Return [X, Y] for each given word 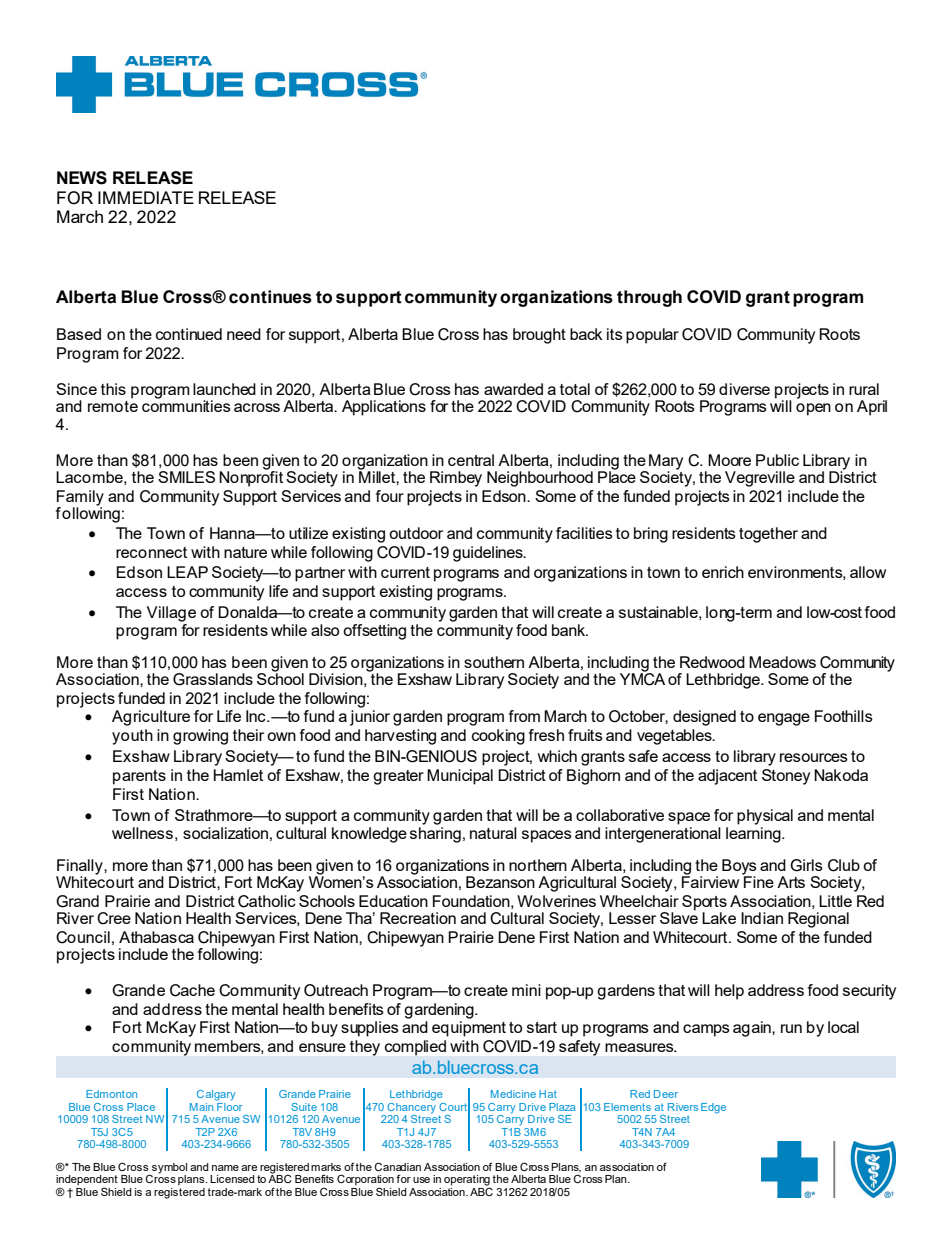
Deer [666, 1094]
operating [467, 1181]
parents [139, 777]
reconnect [151, 552]
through [649, 298]
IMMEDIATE [146, 197]
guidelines [489, 554]
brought [539, 336]
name [225, 1168]
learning [754, 835]
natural [493, 833]
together [768, 535]
